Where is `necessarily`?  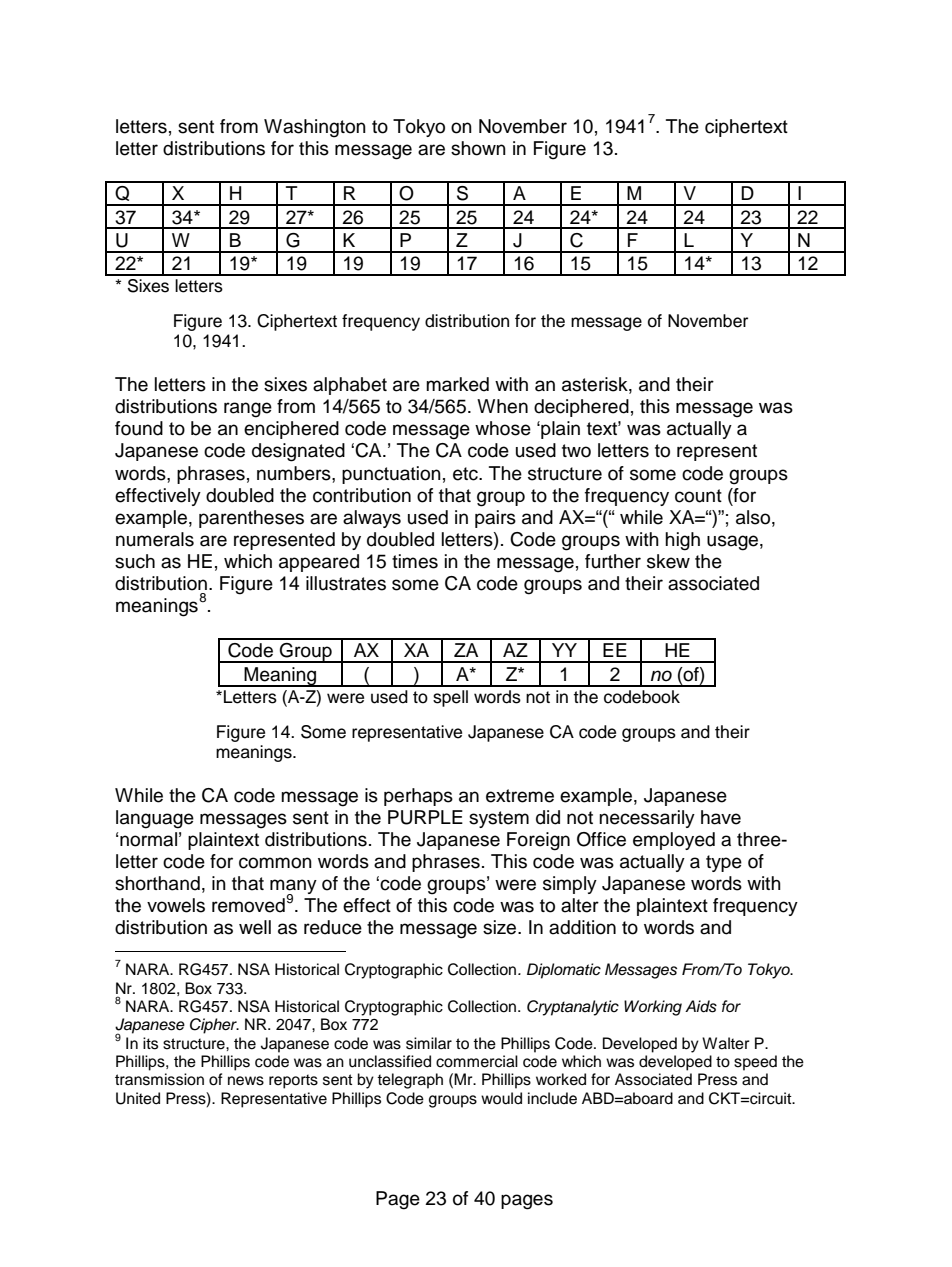 necessarily is located at coordinates (647, 819).
